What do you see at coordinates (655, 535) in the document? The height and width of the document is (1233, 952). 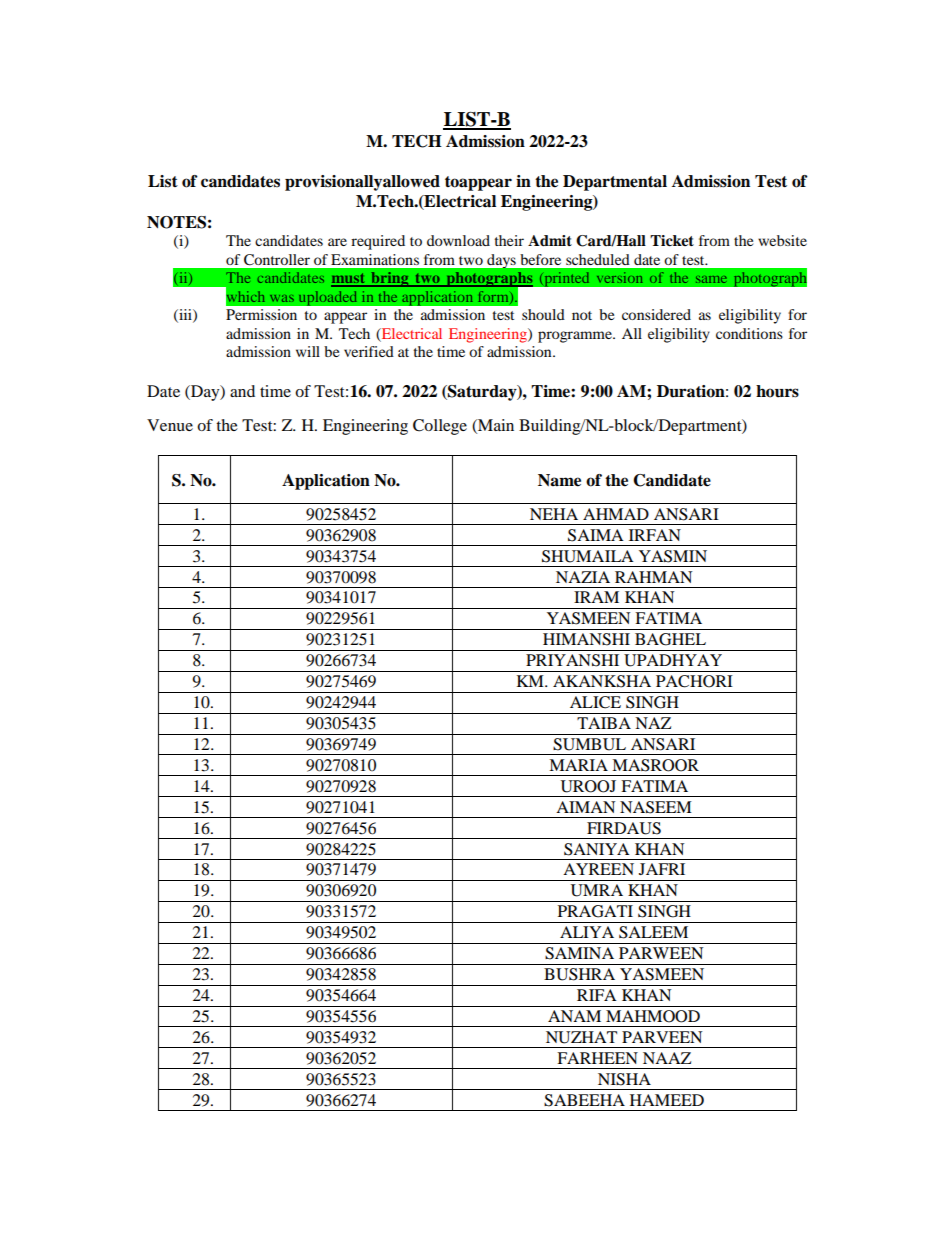 I see `IRFAN` at bounding box center [655, 535].
